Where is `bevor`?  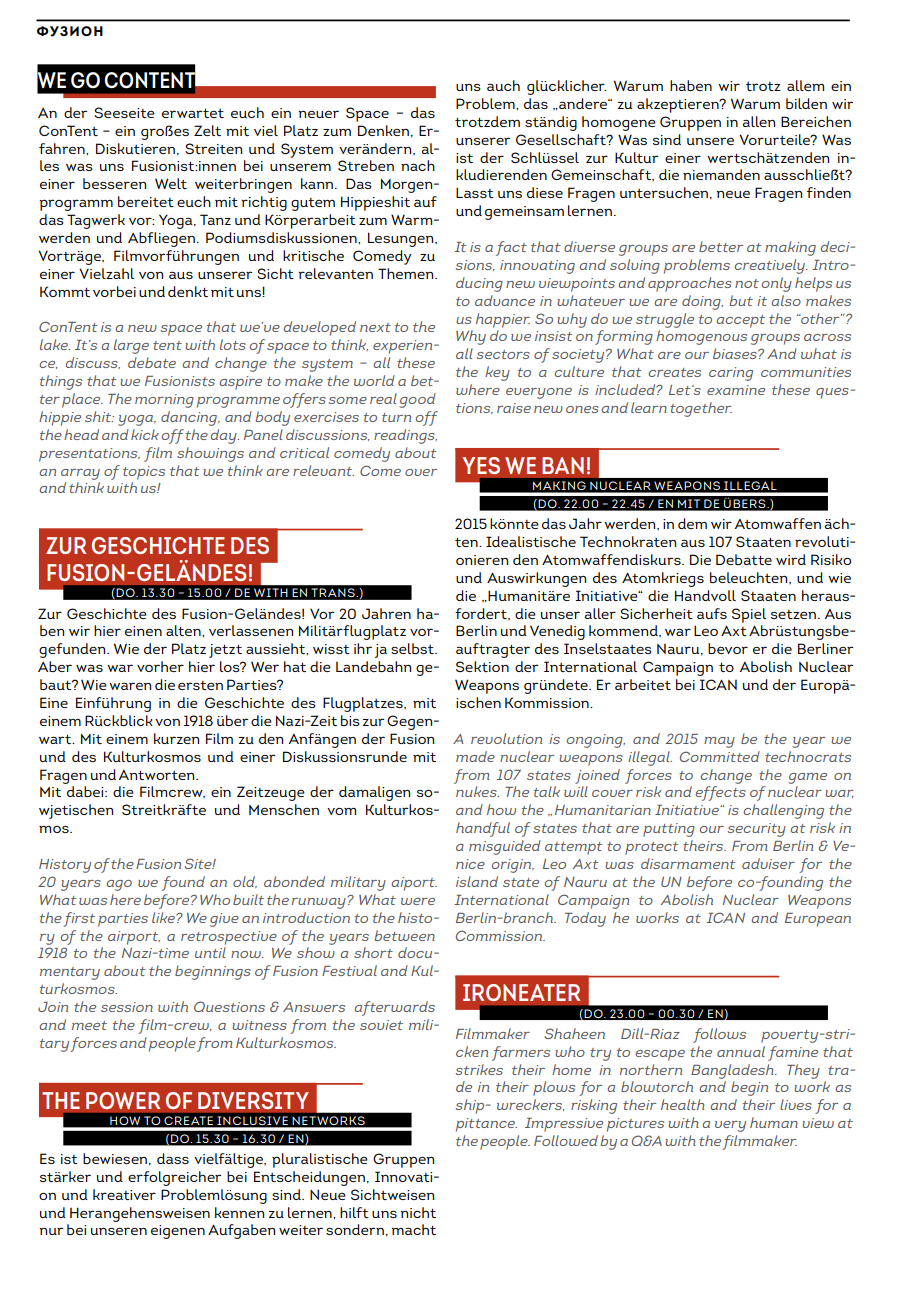 bevor is located at coordinates (728, 648).
